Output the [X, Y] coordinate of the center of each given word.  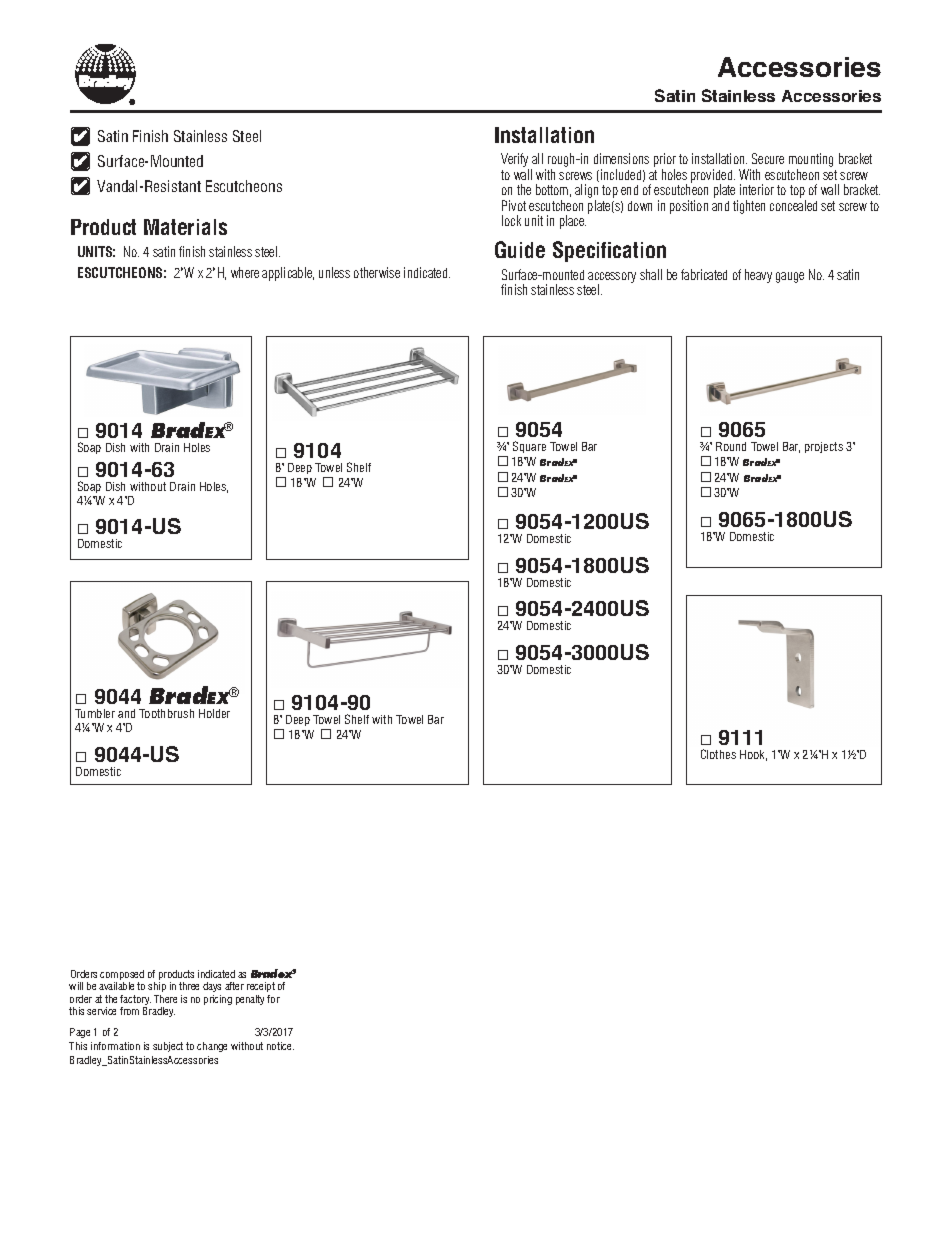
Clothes [718, 754]
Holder [214, 713]
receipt [261, 987]
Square [529, 447]
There [165, 999]
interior [757, 189]
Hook [753, 755]
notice [280, 1046]
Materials [185, 227]
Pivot [514, 205]
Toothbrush [166, 713]
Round [731, 446]
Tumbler [95, 713]
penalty [250, 1000]
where [245, 272]
